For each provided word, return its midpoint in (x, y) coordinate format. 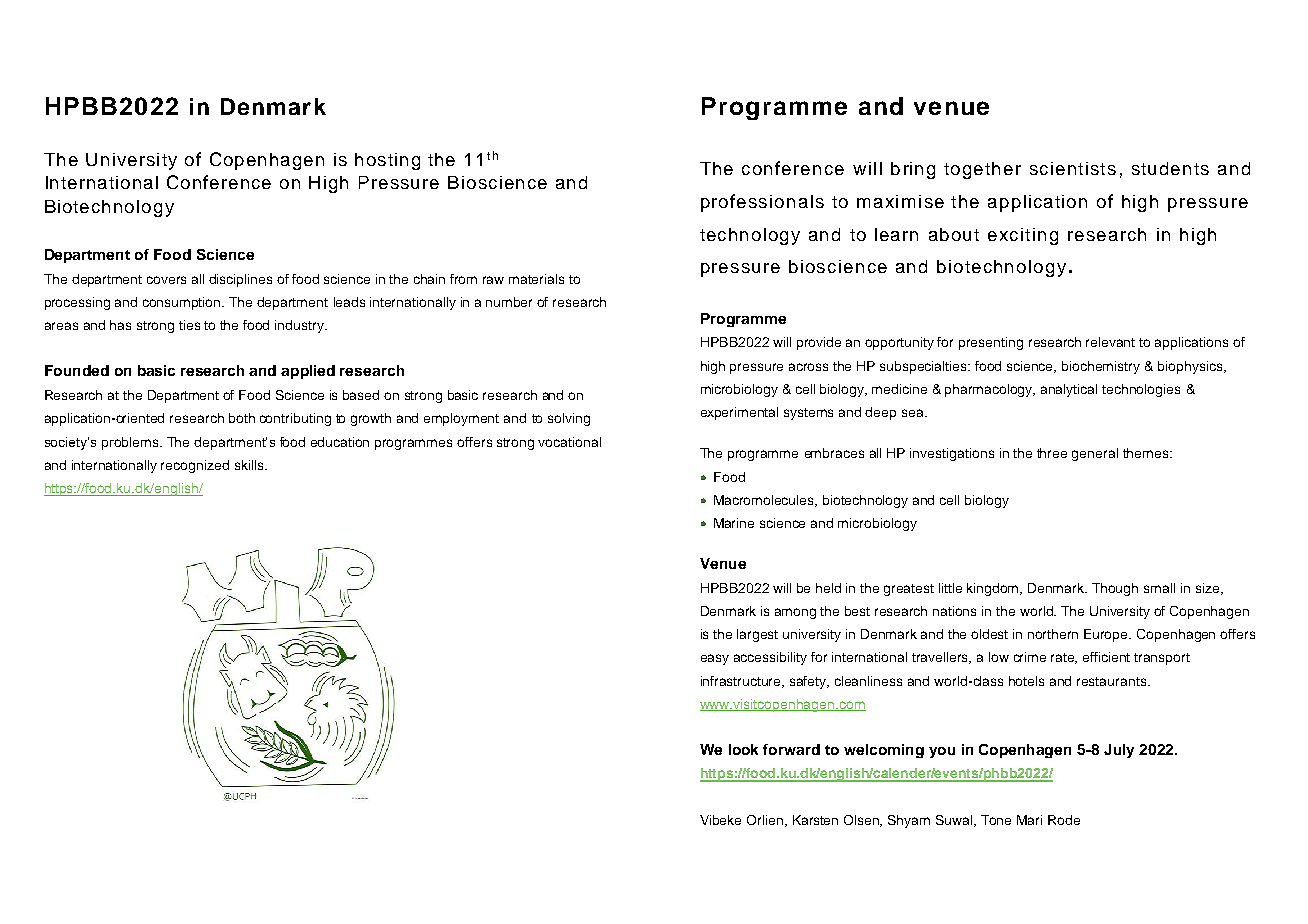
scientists (1073, 168)
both (242, 418)
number (509, 302)
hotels (1026, 681)
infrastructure (742, 682)
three (1052, 453)
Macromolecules (765, 501)
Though (1115, 589)
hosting (387, 161)
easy (715, 659)
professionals (762, 203)
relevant (1110, 342)
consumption (183, 303)
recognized (195, 466)
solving (569, 419)
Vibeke (720, 820)
